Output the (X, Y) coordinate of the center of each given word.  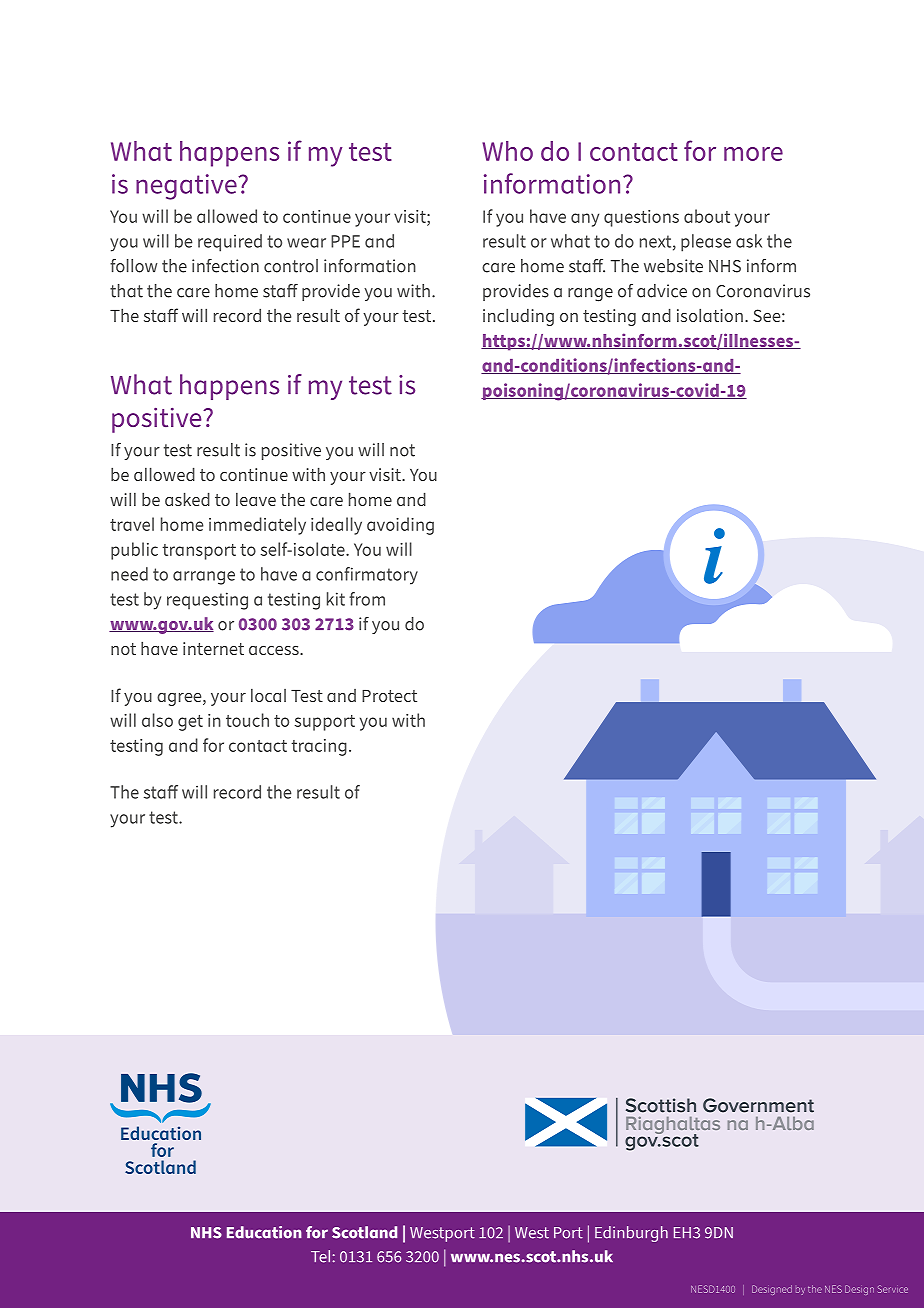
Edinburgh (631, 1234)
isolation (710, 315)
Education (264, 1232)
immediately (257, 526)
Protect (389, 696)
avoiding (400, 526)
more (753, 154)
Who (507, 151)
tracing (319, 747)
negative (187, 187)
